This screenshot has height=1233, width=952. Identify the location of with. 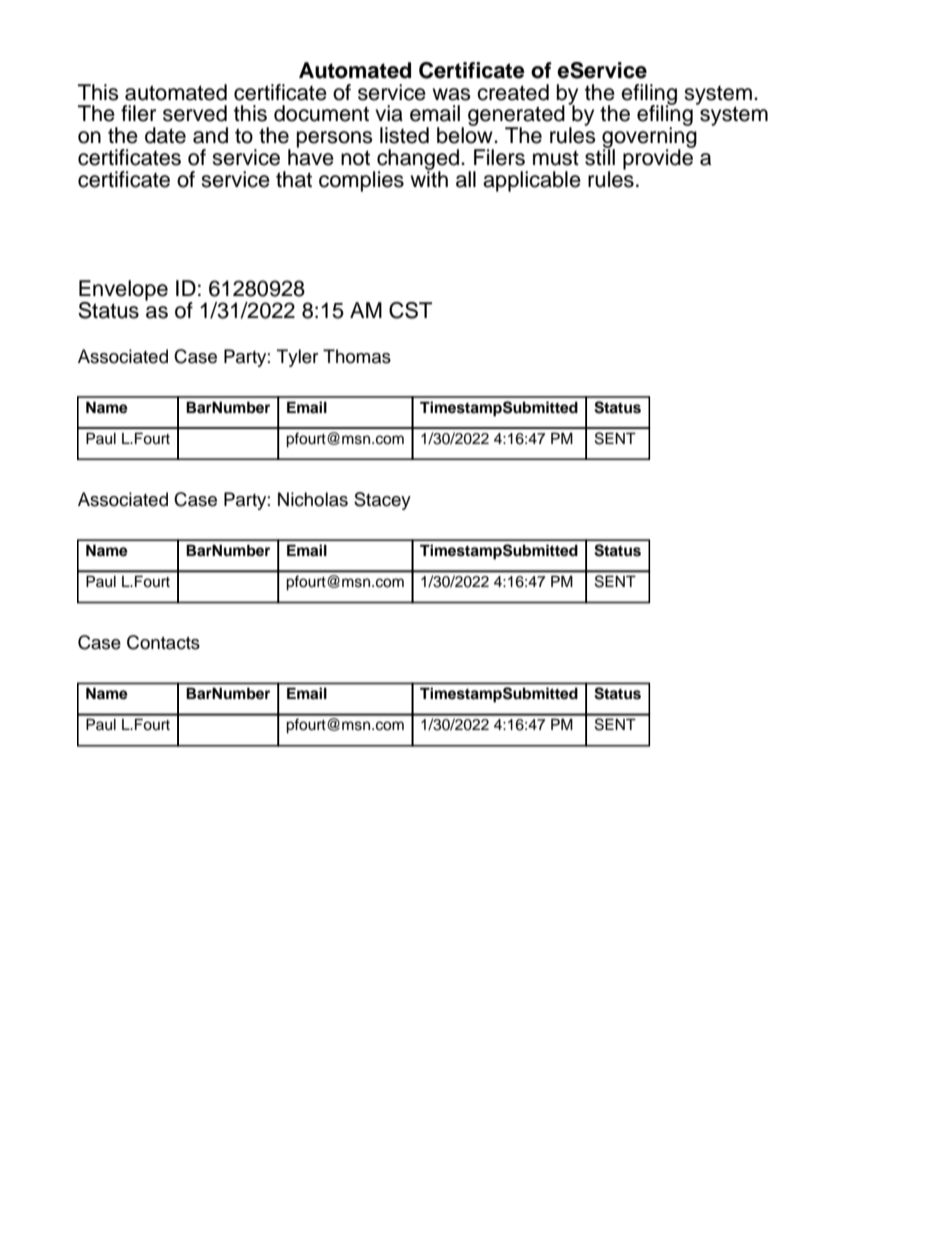
(429, 178).
